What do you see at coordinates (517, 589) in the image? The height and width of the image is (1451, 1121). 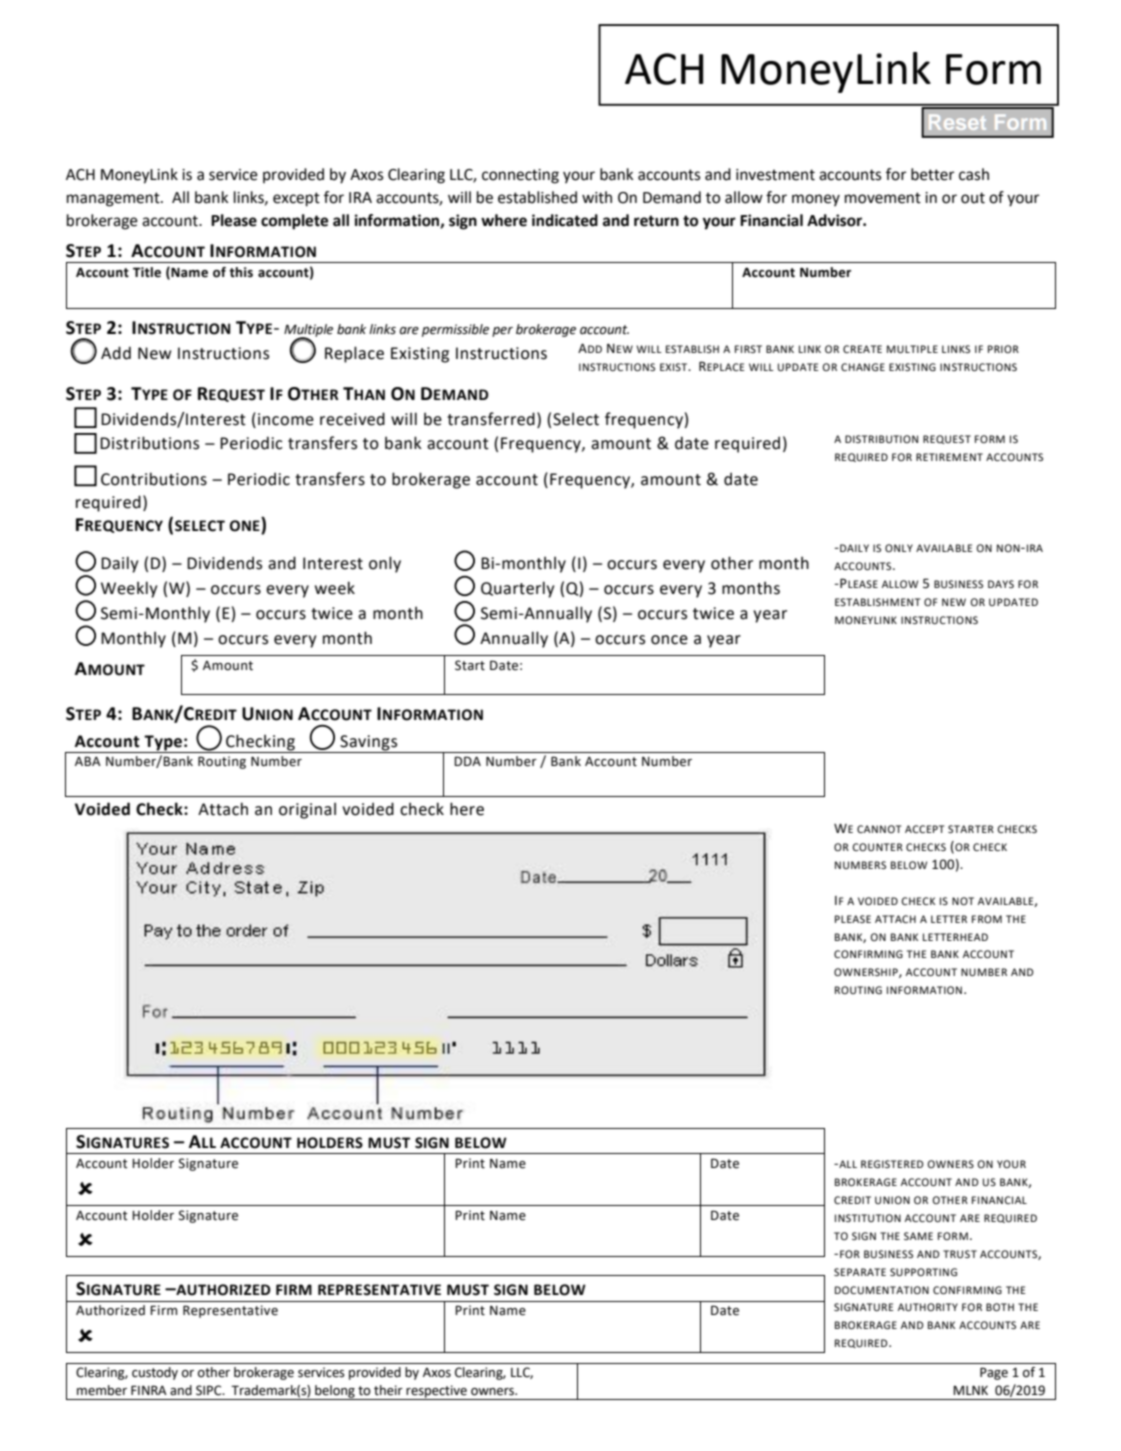 I see `Quarterly` at bounding box center [517, 589].
